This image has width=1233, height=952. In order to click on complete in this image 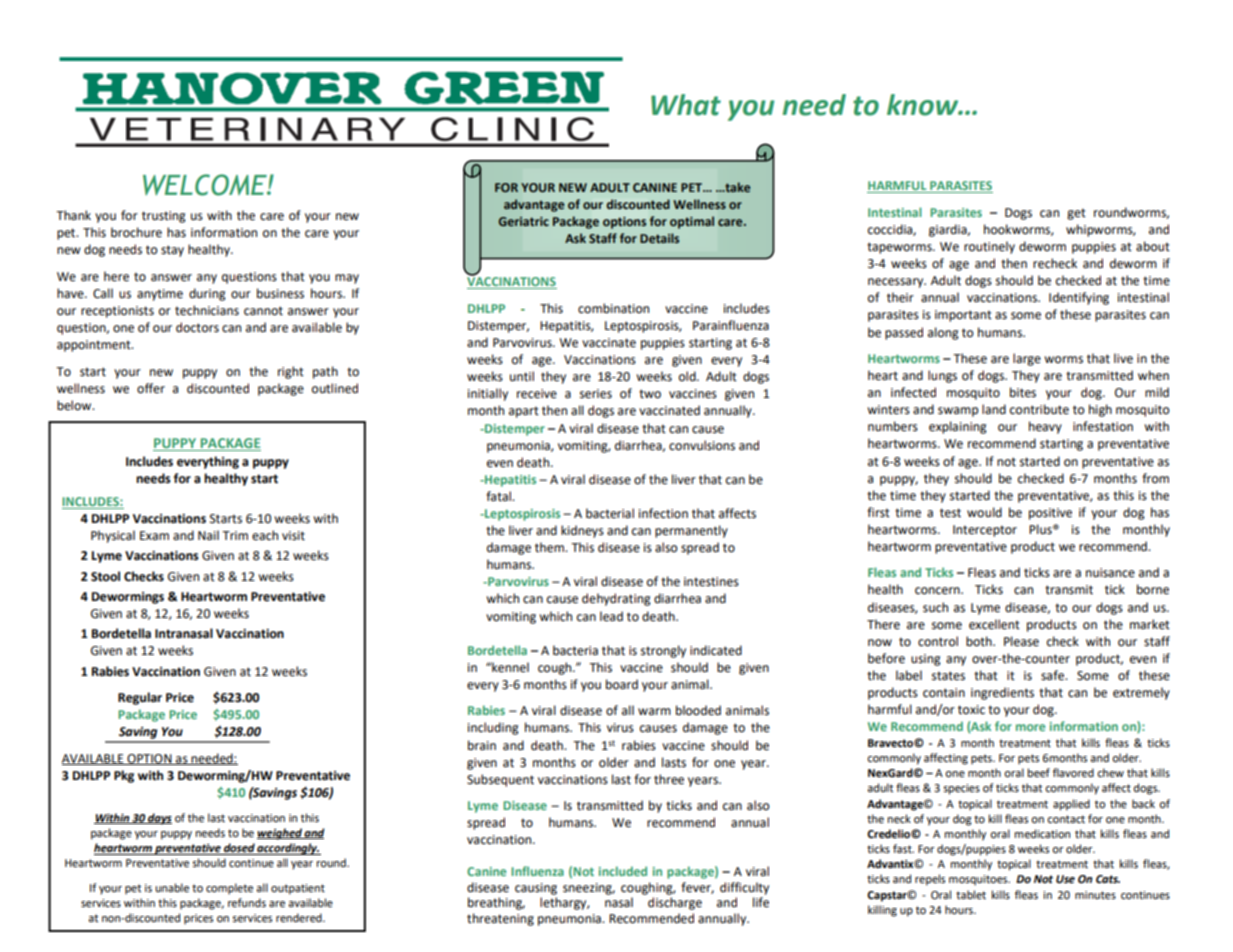, I will do `click(229, 889)`.
